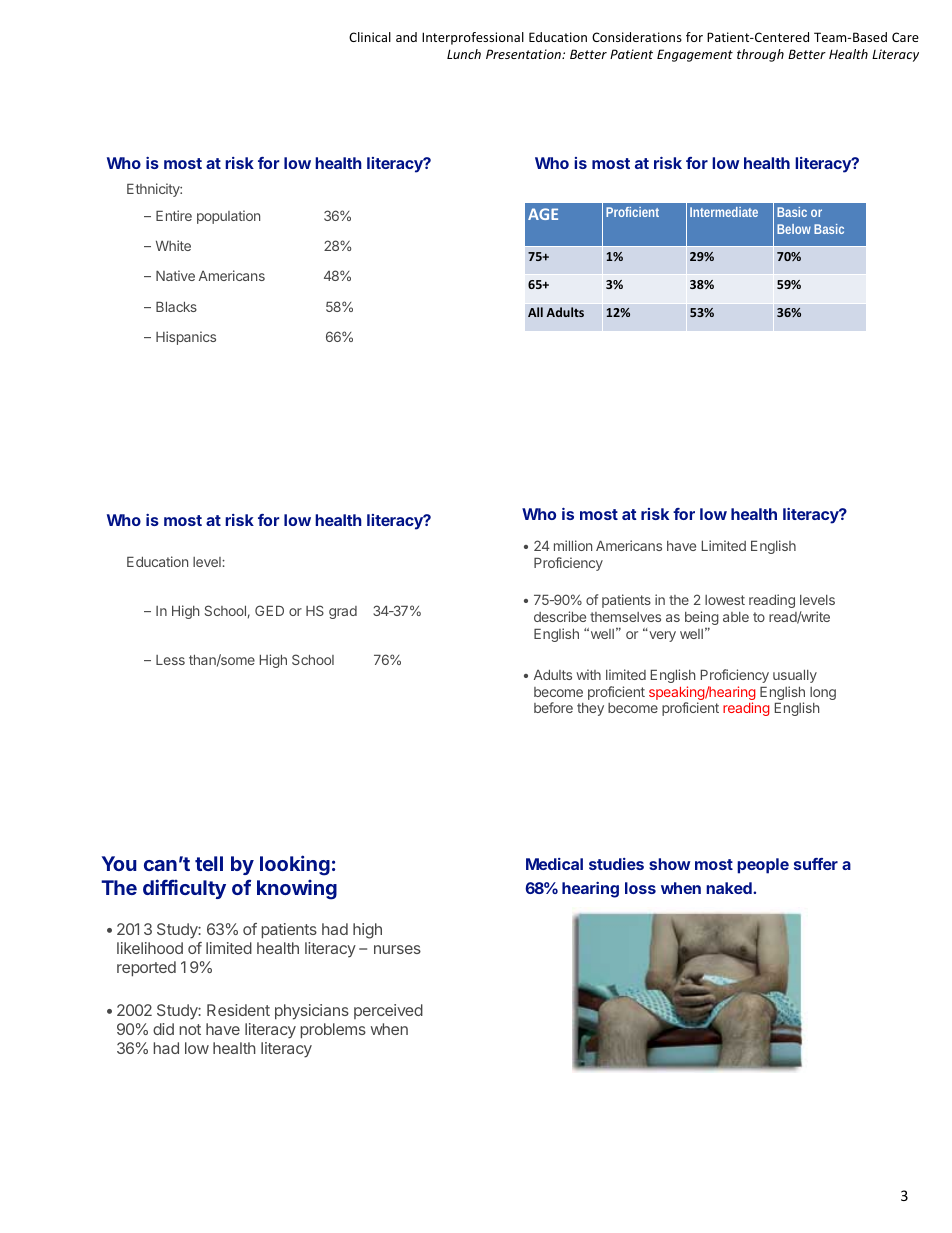 The image size is (952, 1233). What do you see at coordinates (524, 54) in the image?
I see `Presentation` at bounding box center [524, 54].
